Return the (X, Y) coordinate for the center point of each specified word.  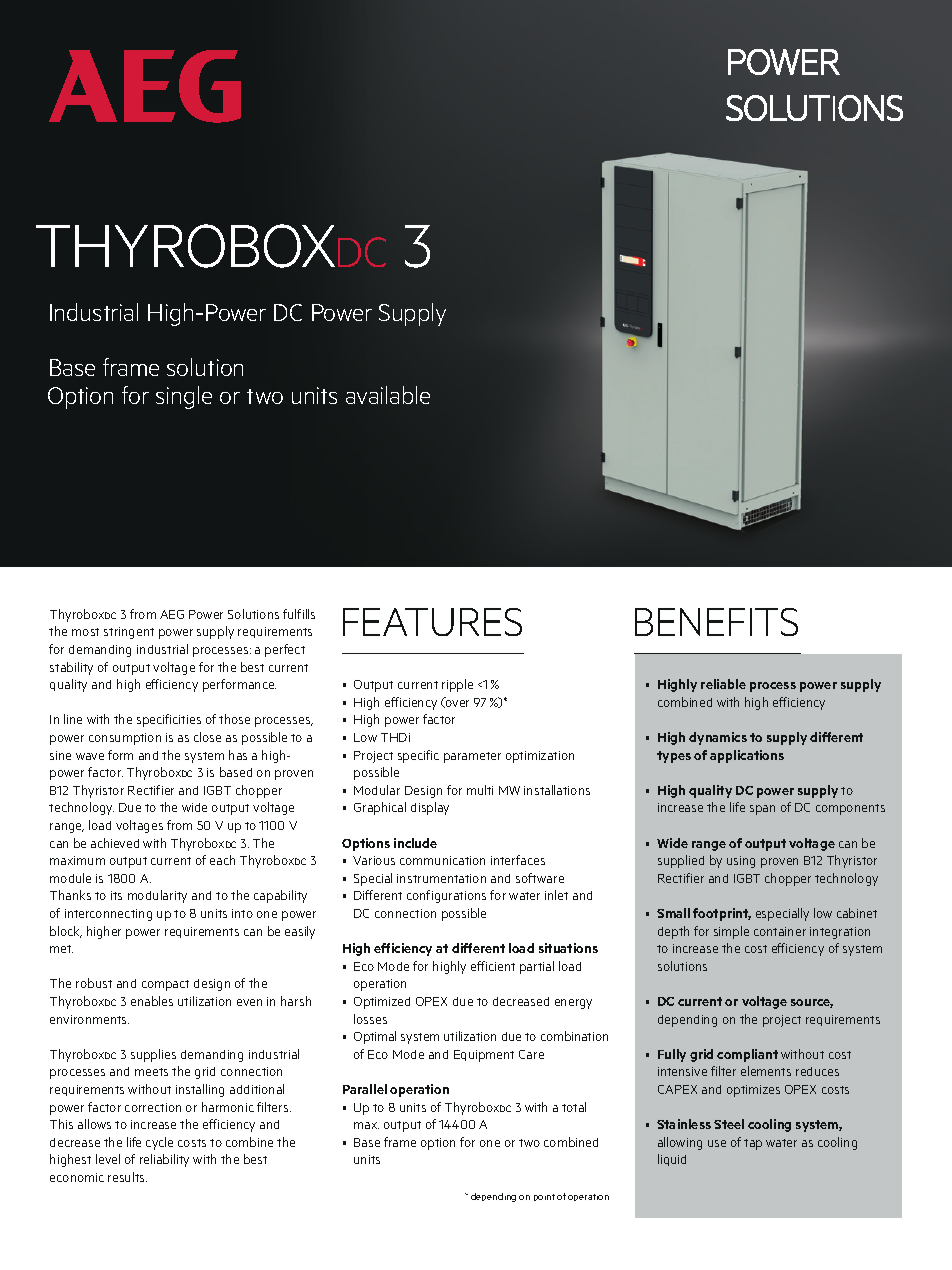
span (762, 810)
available (388, 395)
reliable (723, 684)
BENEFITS (716, 622)
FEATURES (432, 622)
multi (480, 790)
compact (165, 985)
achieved (115, 843)
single (184, 397)
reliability (164, 1160)
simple (731, 932)
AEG (172, 614)
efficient (493, 966)
